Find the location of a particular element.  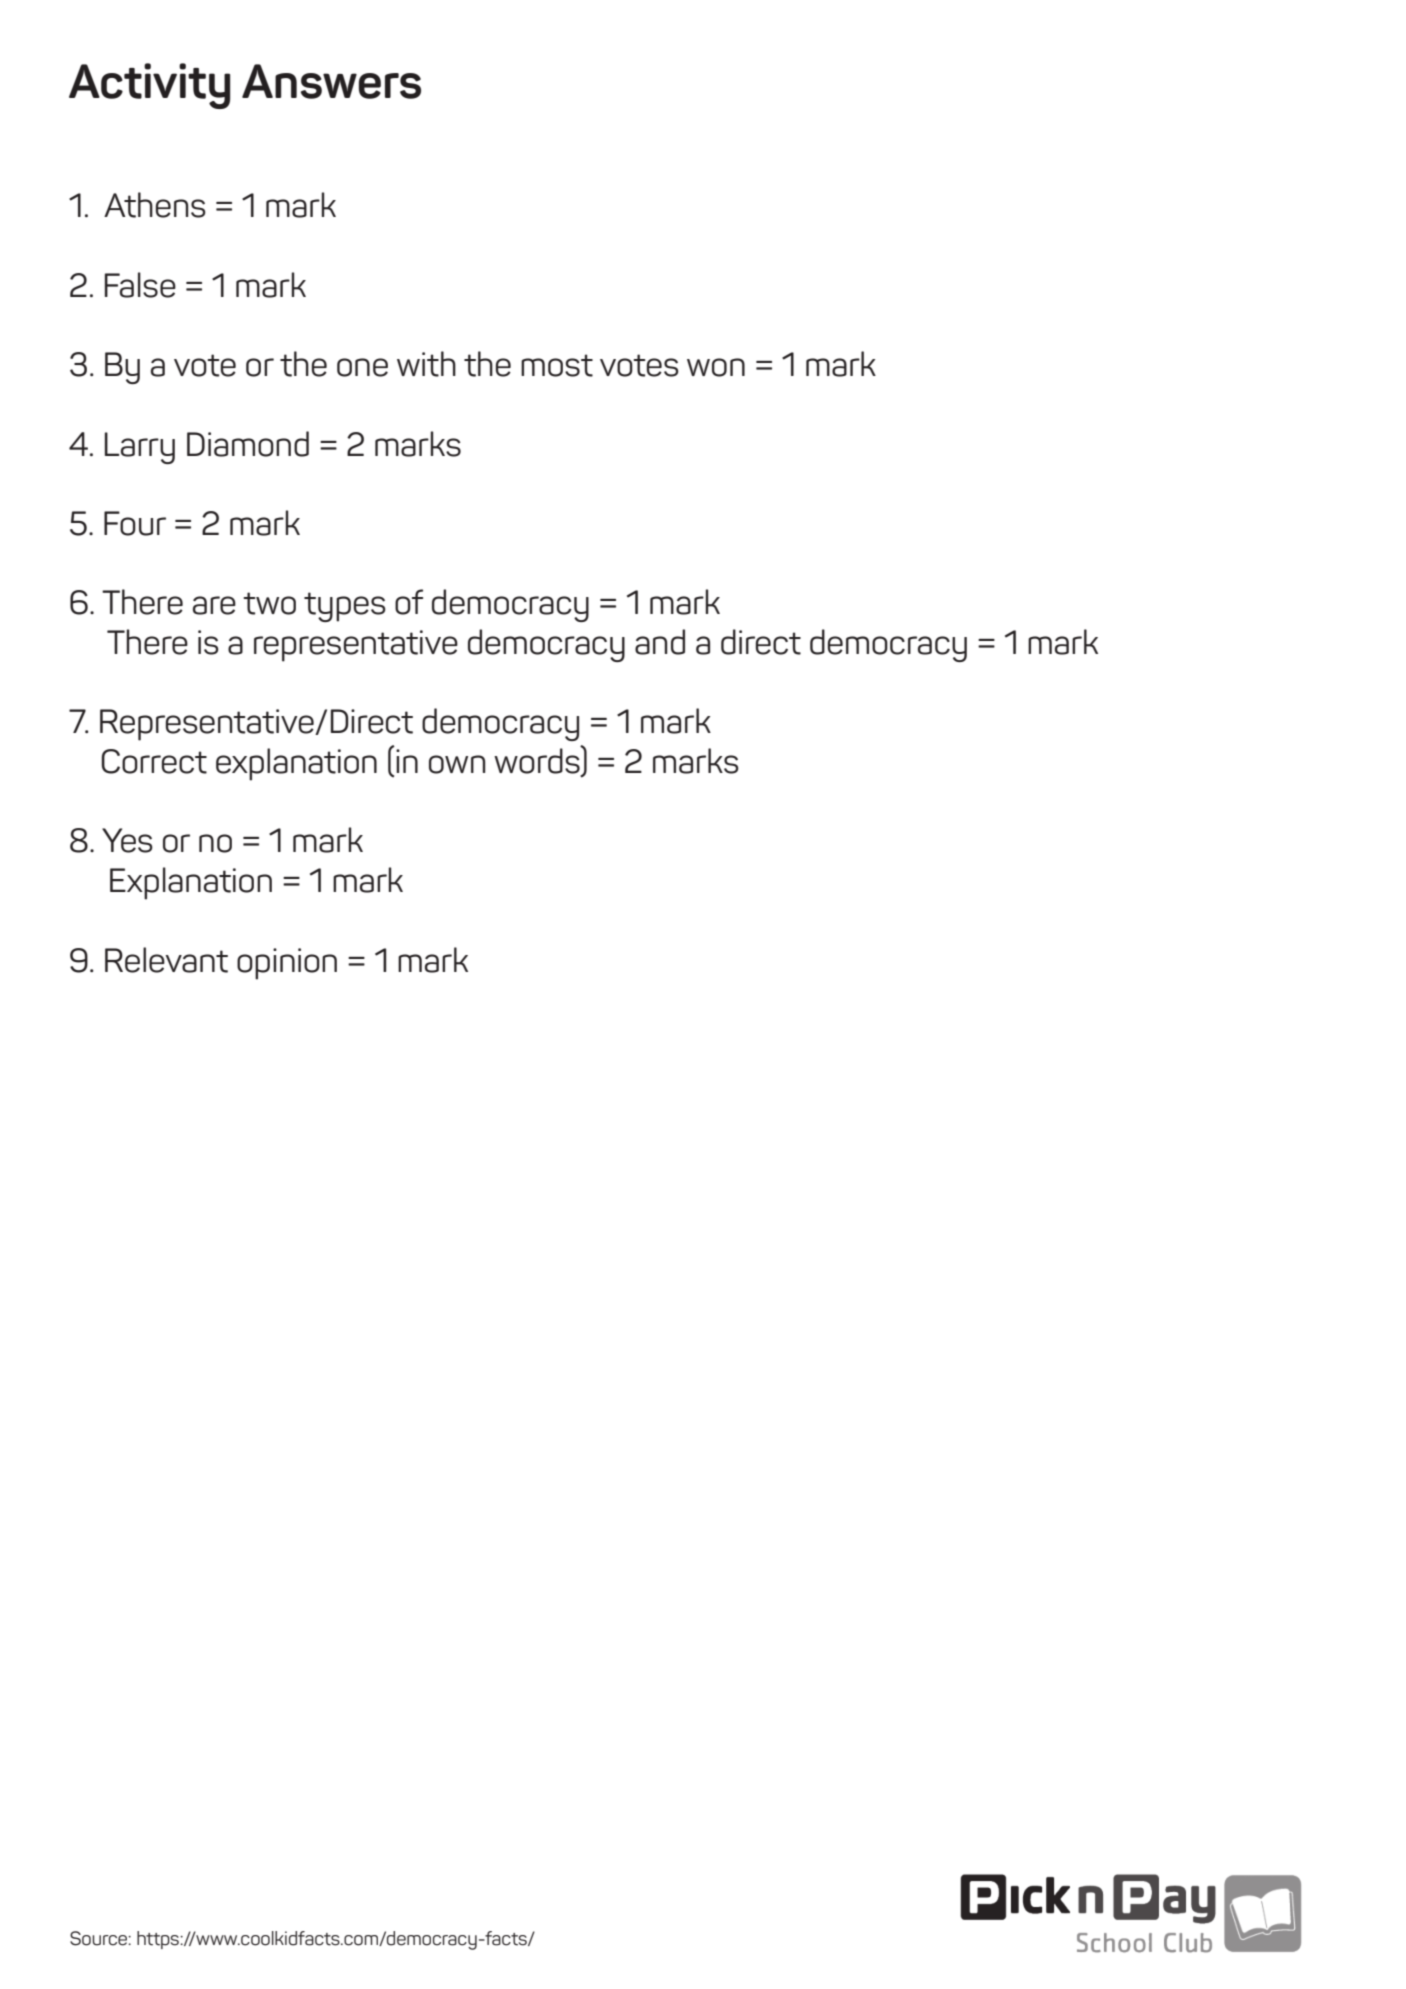

words is located at coordinates (538, 761).
